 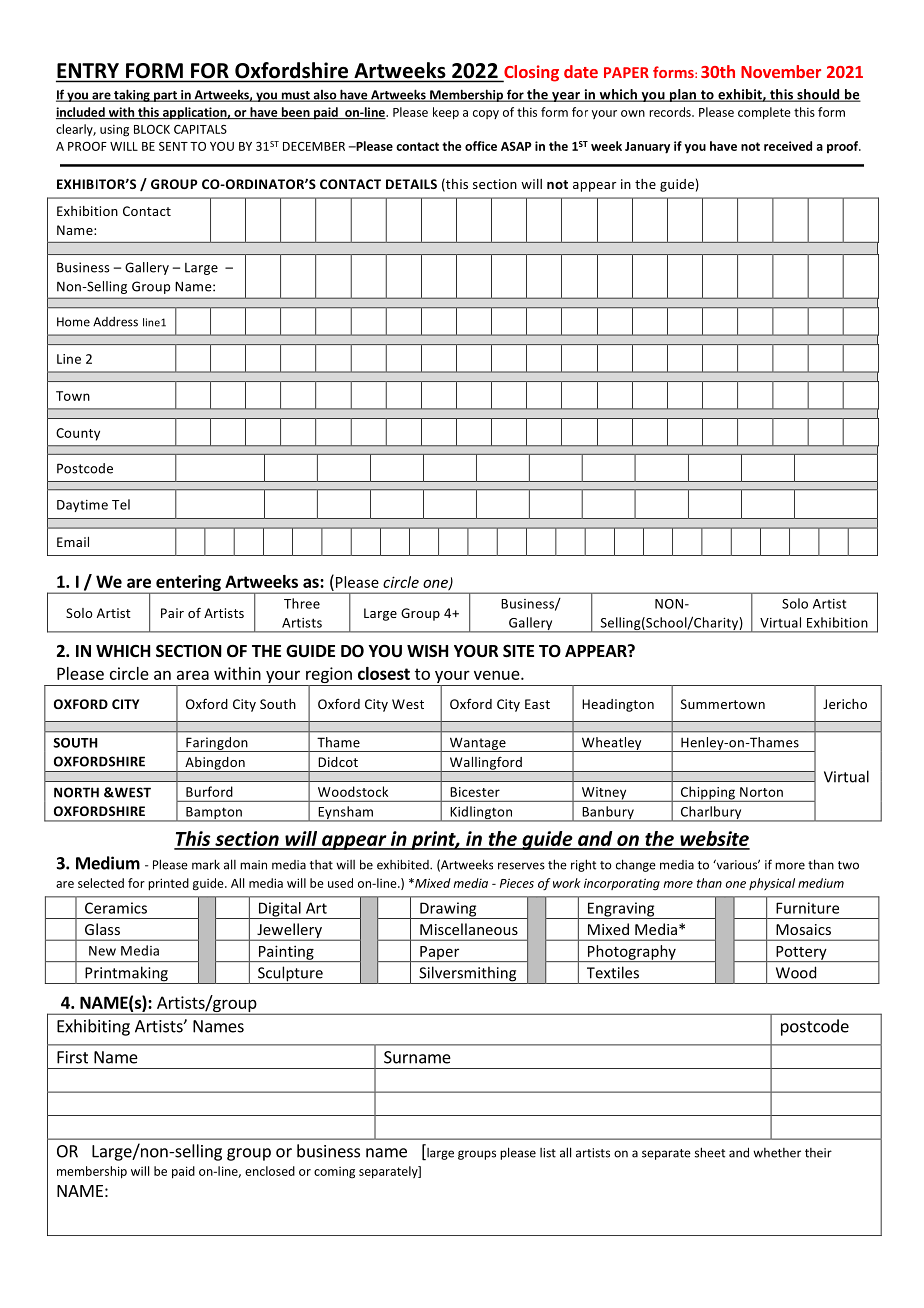 I want to click on whether, so click(x=777, y=1153).
